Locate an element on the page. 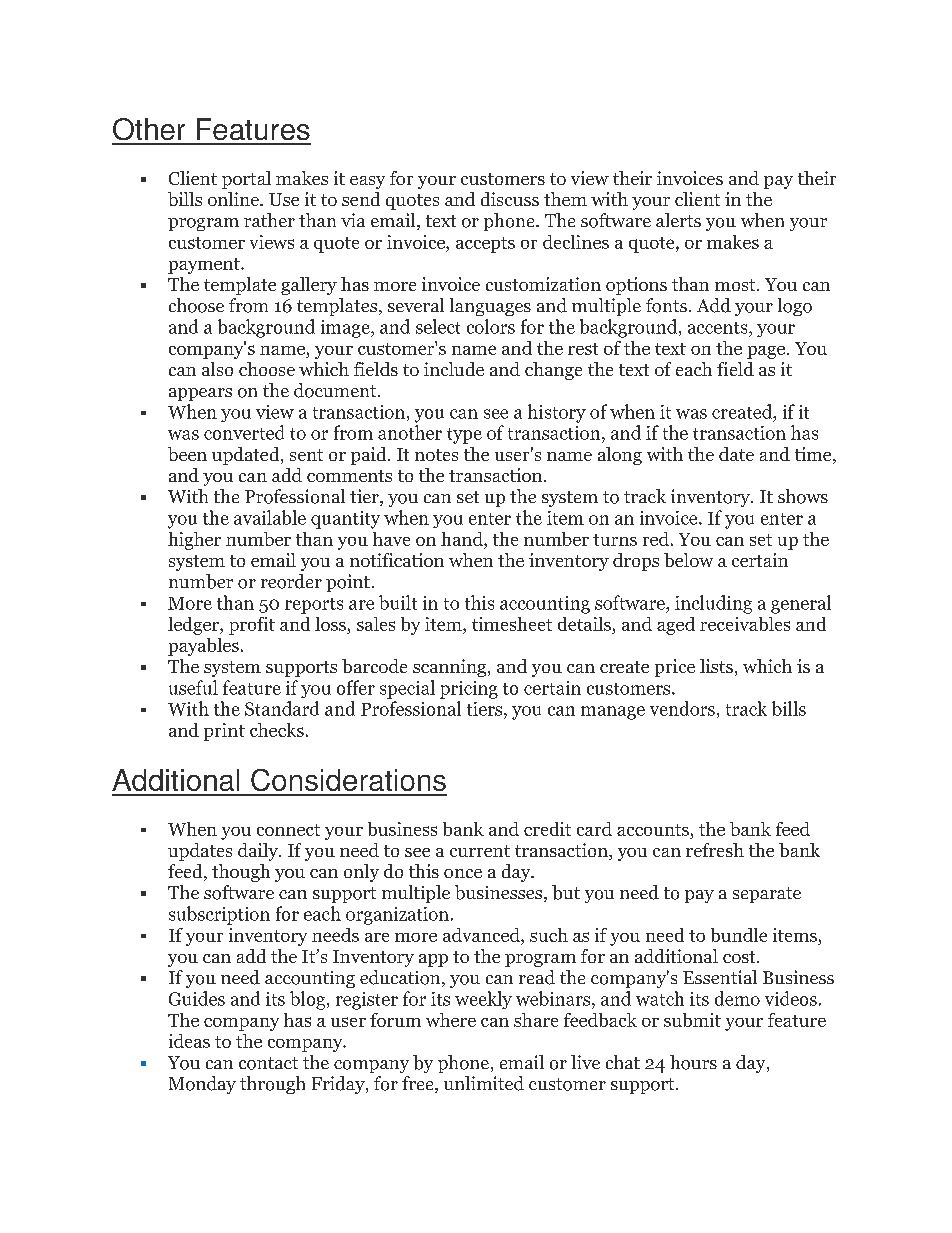  below is located at coordinates (688, 560).
